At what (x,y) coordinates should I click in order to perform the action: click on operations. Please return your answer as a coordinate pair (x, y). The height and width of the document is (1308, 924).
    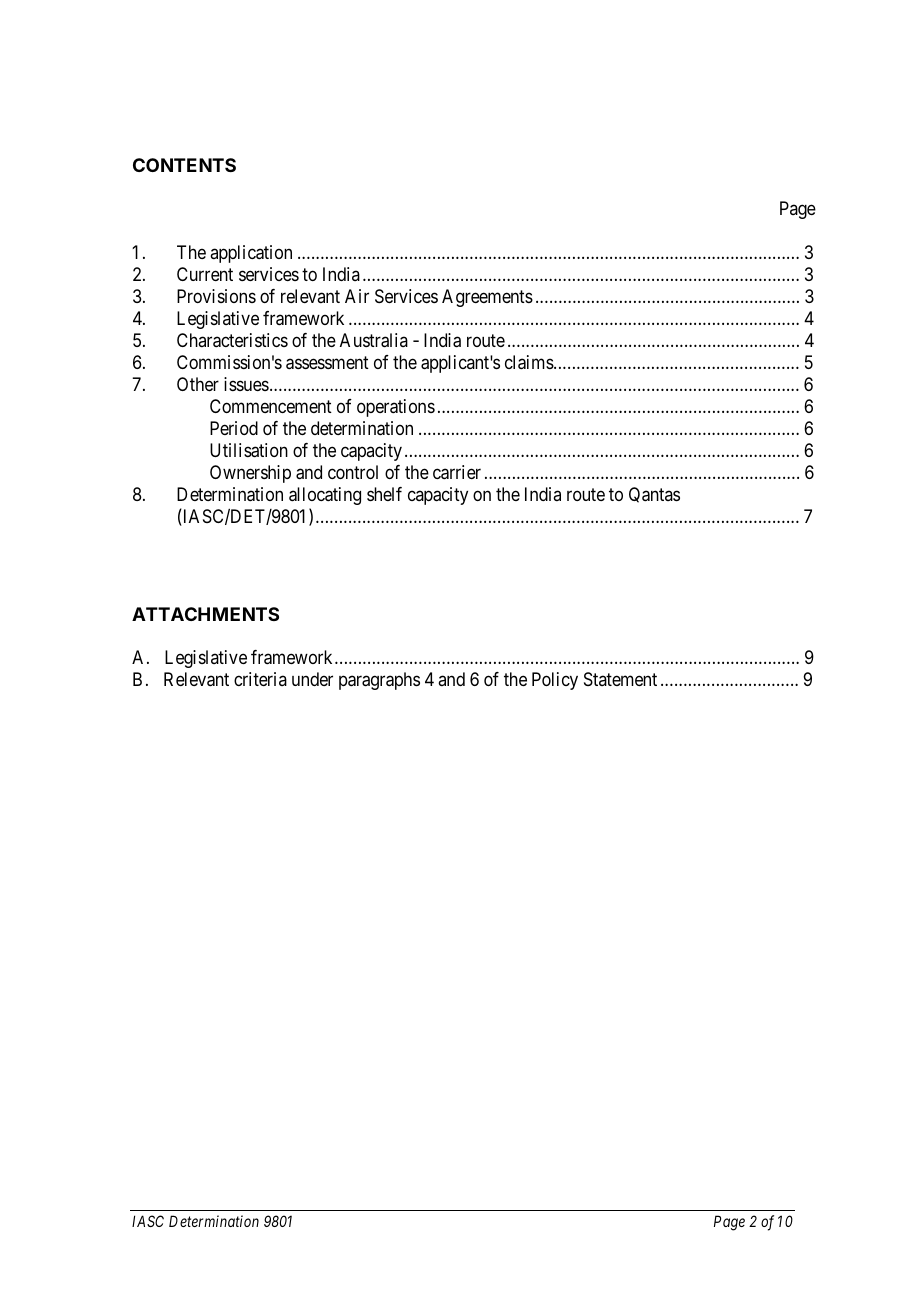
    Looking at the image, I should click on (396, 408).
